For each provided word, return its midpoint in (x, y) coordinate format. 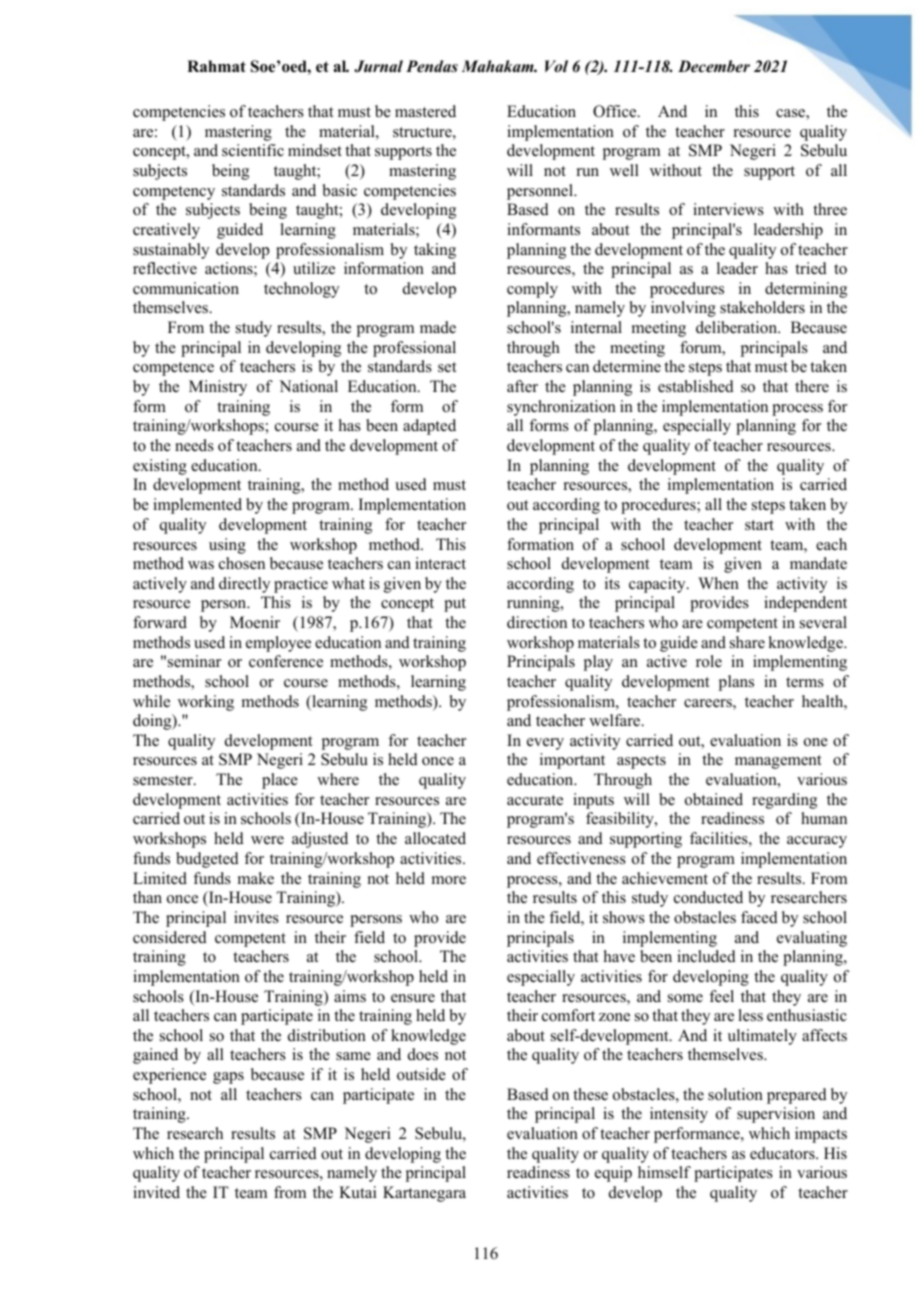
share (747, 642)
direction (537, 622)
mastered (425, 111)
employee (278, 644)
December (714, 66)
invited (156, 1192)
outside (421, 1074)
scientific (253, 150)
